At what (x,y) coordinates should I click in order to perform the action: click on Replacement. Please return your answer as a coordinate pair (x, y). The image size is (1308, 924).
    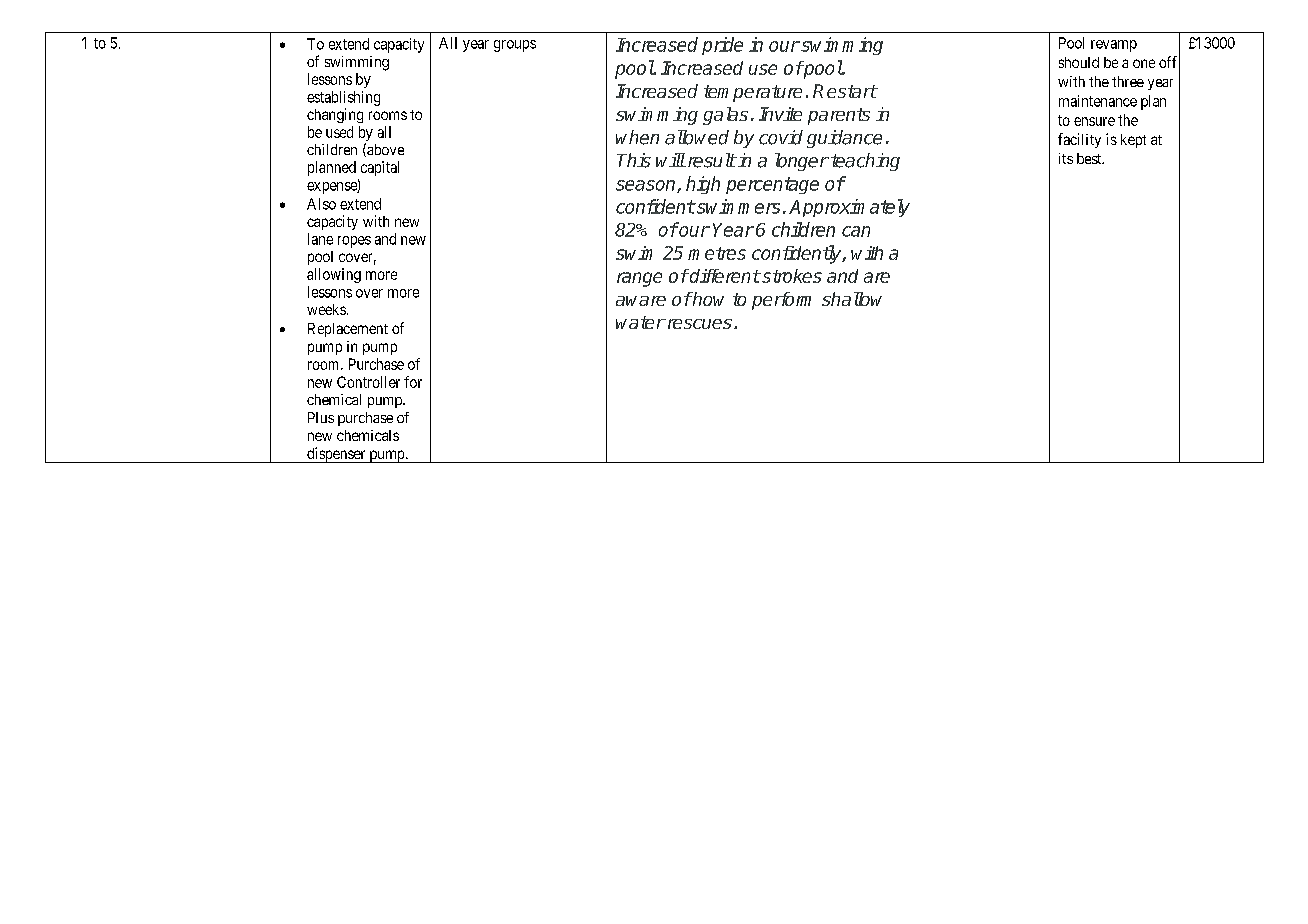
    Looking at the image, I should click on (348, 330).
